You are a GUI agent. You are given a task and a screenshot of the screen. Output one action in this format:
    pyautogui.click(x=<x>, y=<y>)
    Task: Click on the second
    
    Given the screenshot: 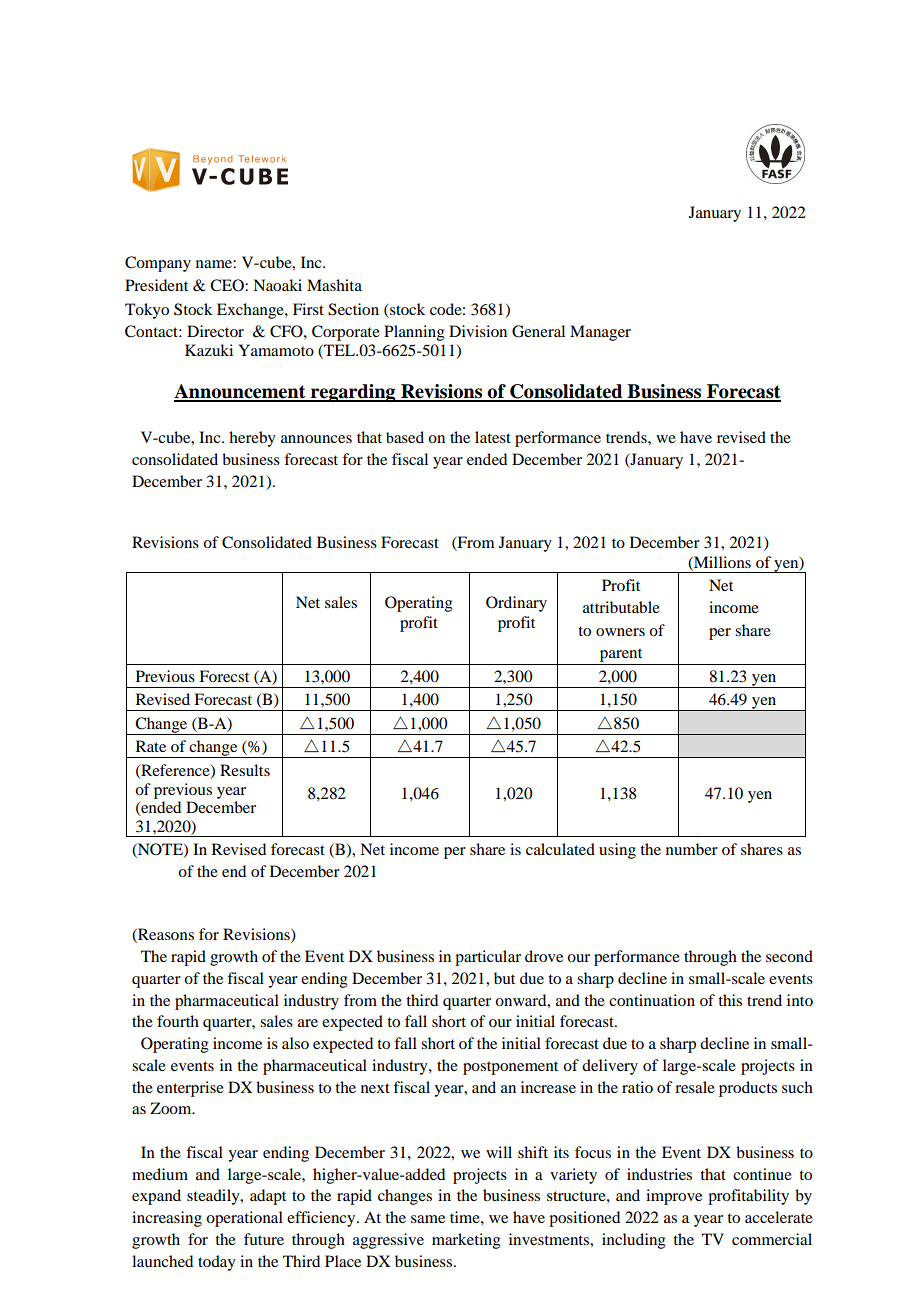 What is the action you would take?
    pyautogui.click(x=789, y=956)
